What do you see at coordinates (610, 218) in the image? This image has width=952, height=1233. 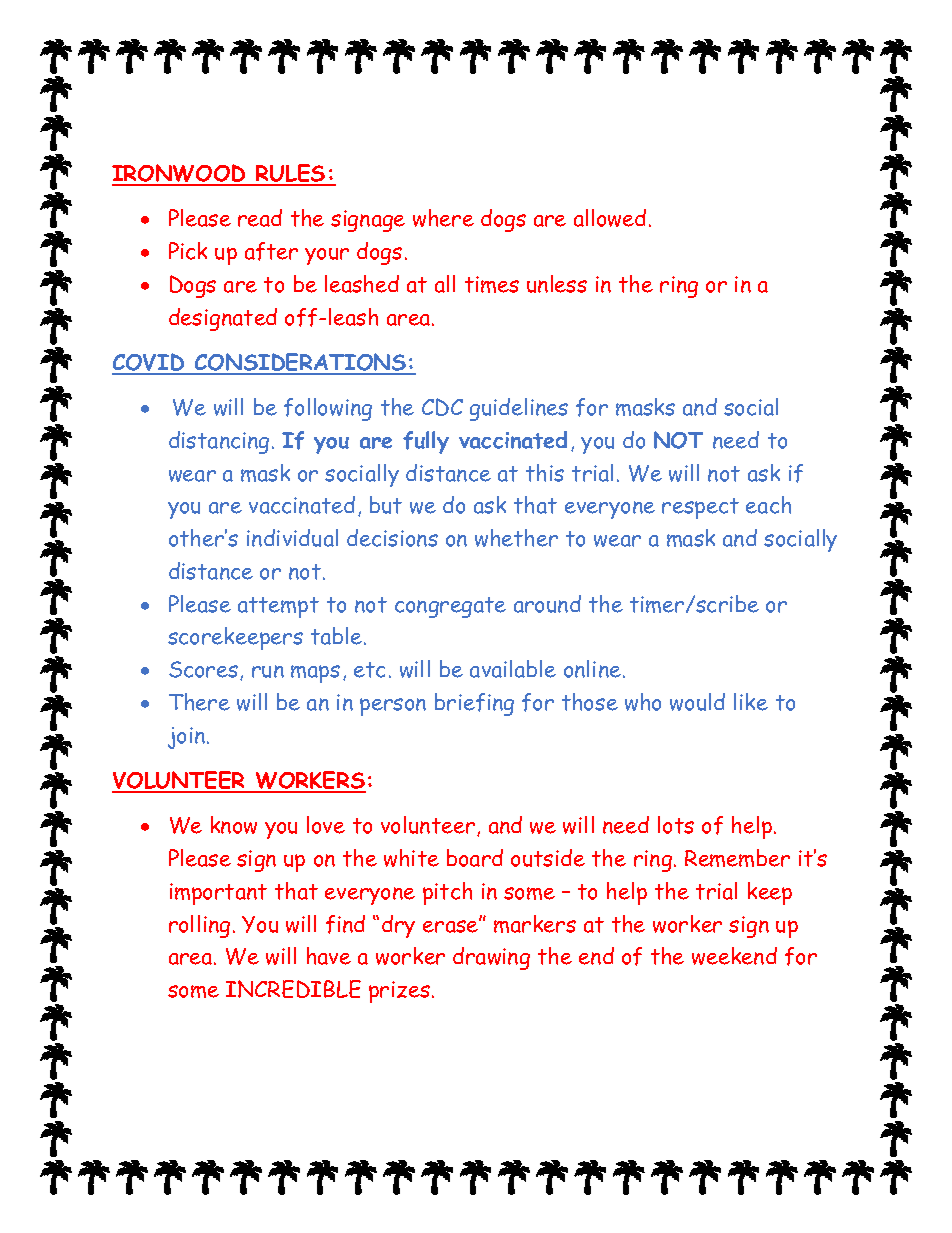 I see `allowed` at bounding box center [610, 218].
